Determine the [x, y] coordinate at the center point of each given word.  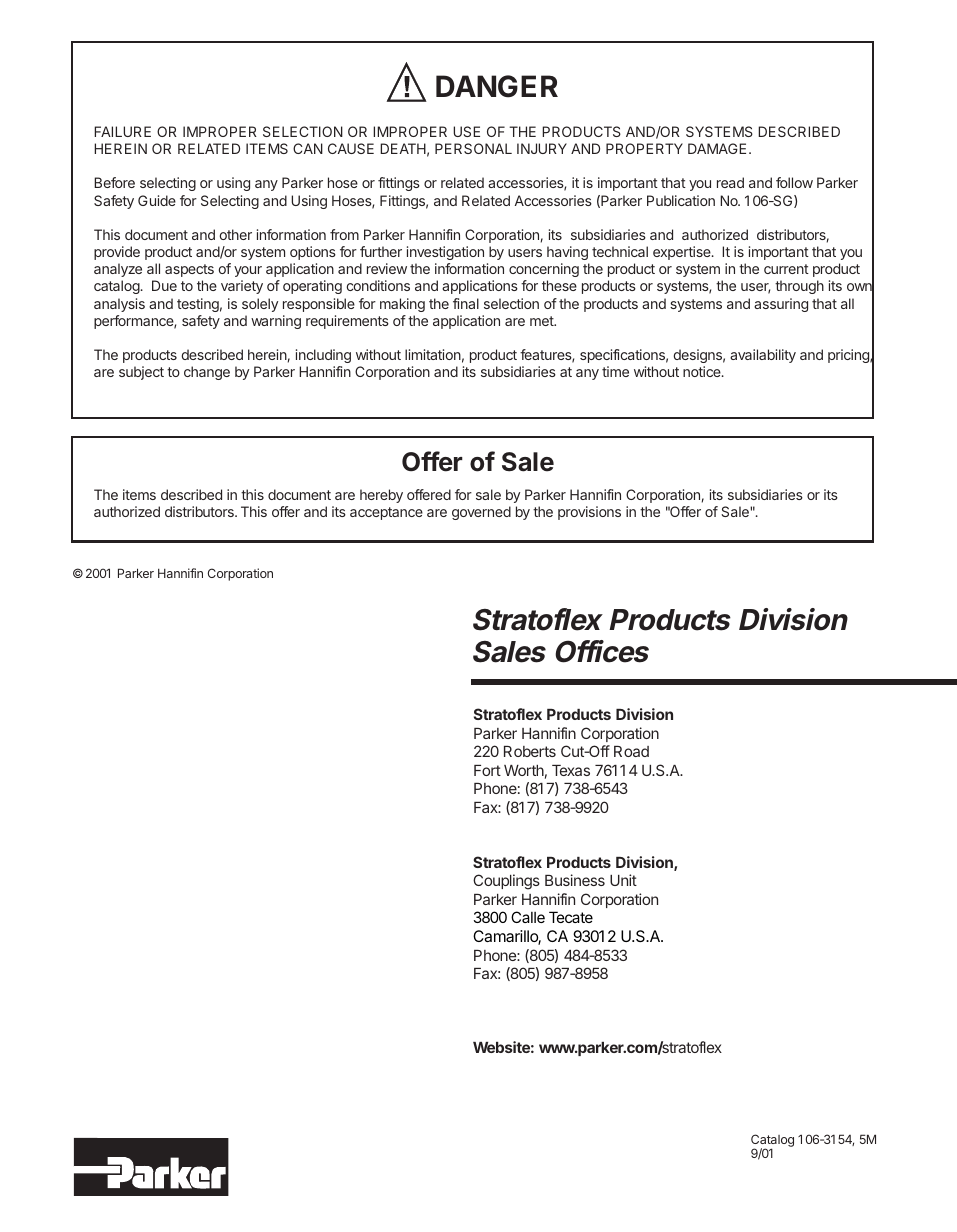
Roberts [530, 751]
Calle [528, 917]
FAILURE [122, 131]
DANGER [497, 86]
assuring [781, 305]
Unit [623, 880]
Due [164, 285]
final [466, 303]
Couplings [506, 882]
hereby [381, 496]
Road [631, 751]
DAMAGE [717, 148]
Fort [487, 770]
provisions [589, 513]
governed [481, 513]
